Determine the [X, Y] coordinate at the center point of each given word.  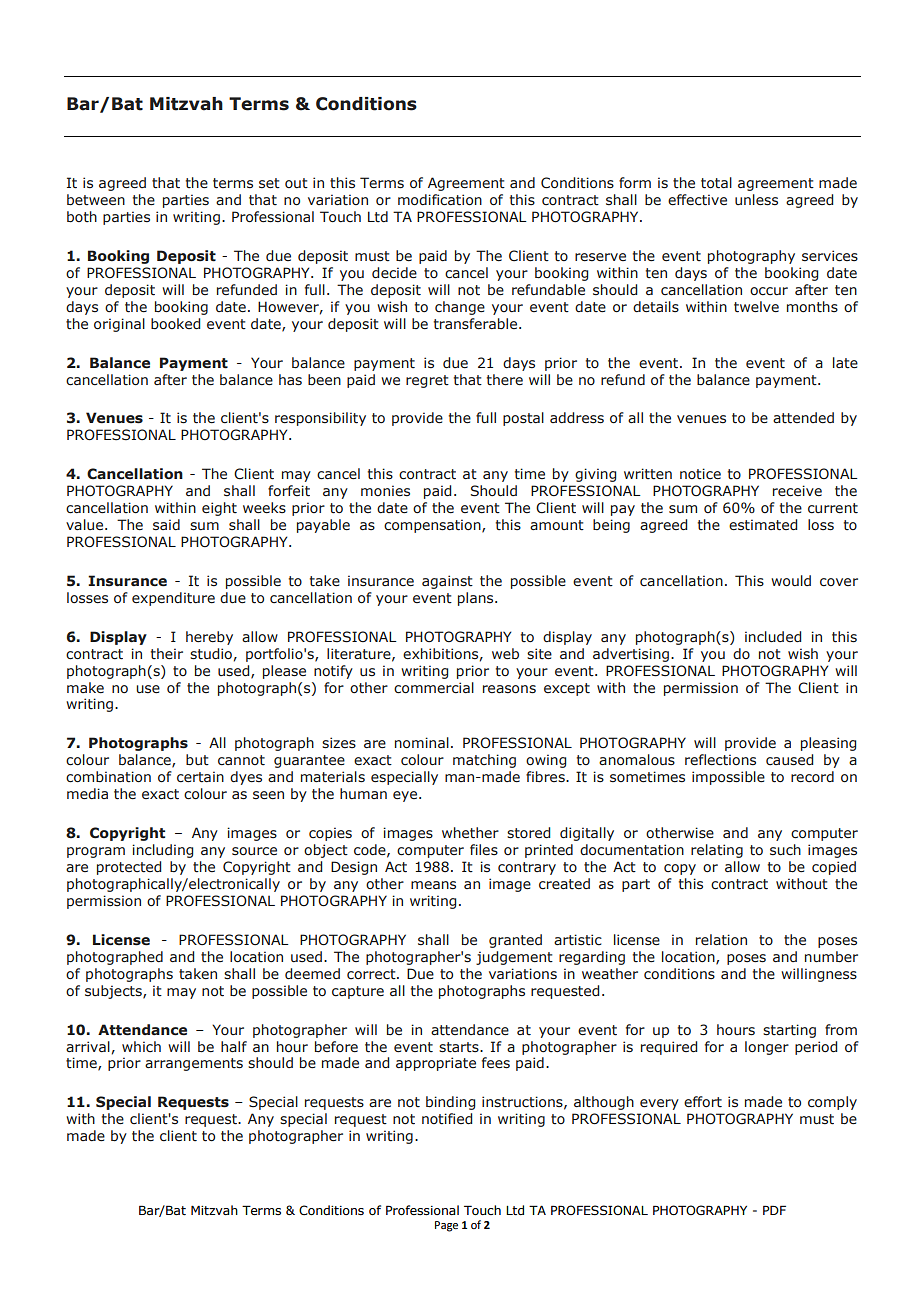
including [162, 851]
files [484, 850]
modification [440, 200]
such [785, 850]
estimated [763, 525]
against [447, 582]
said [166, 525]
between [96, 200]
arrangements [194, 1064]
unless [756, 200]
